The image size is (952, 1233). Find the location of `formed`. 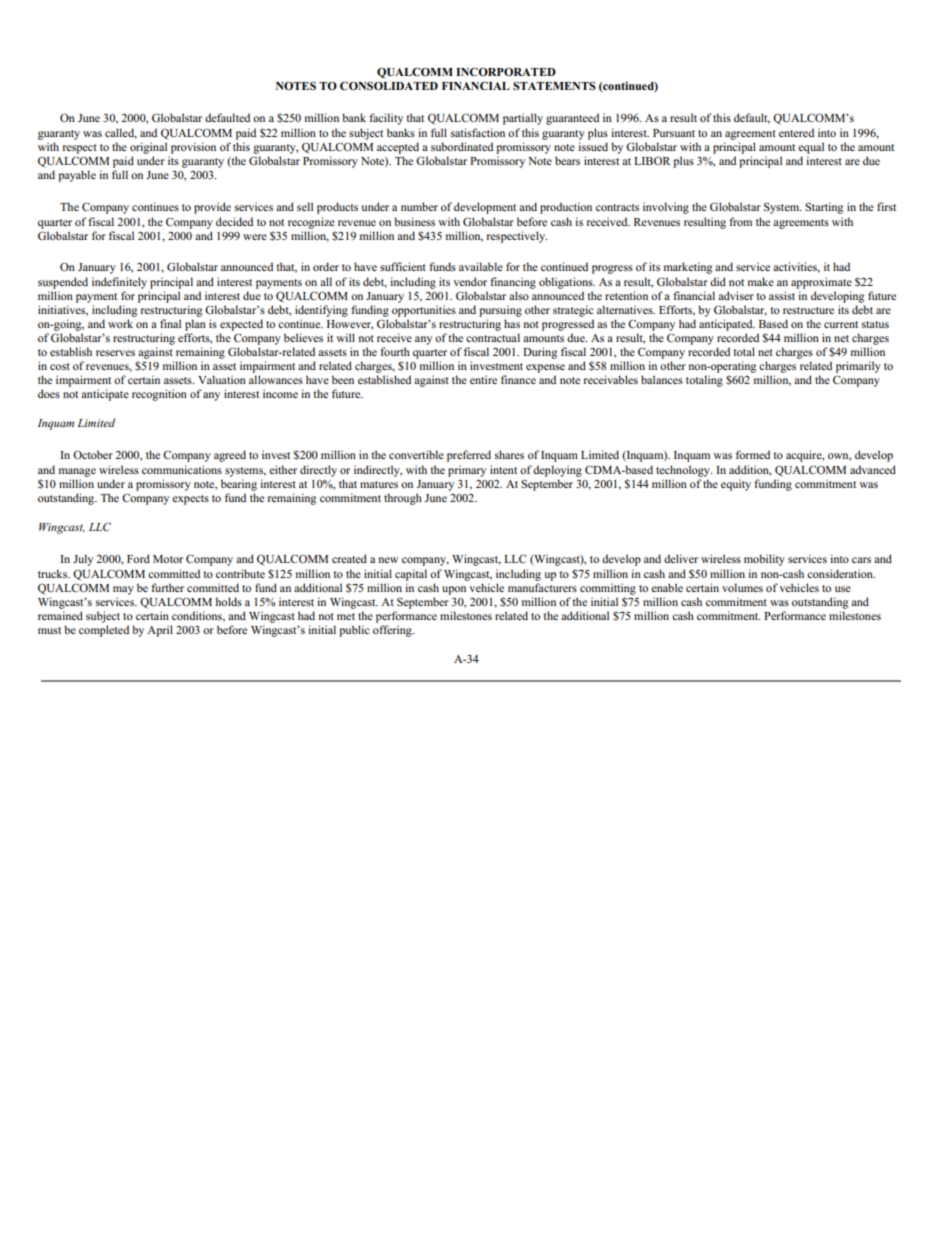

formed is located at coordinates (753, 454).
